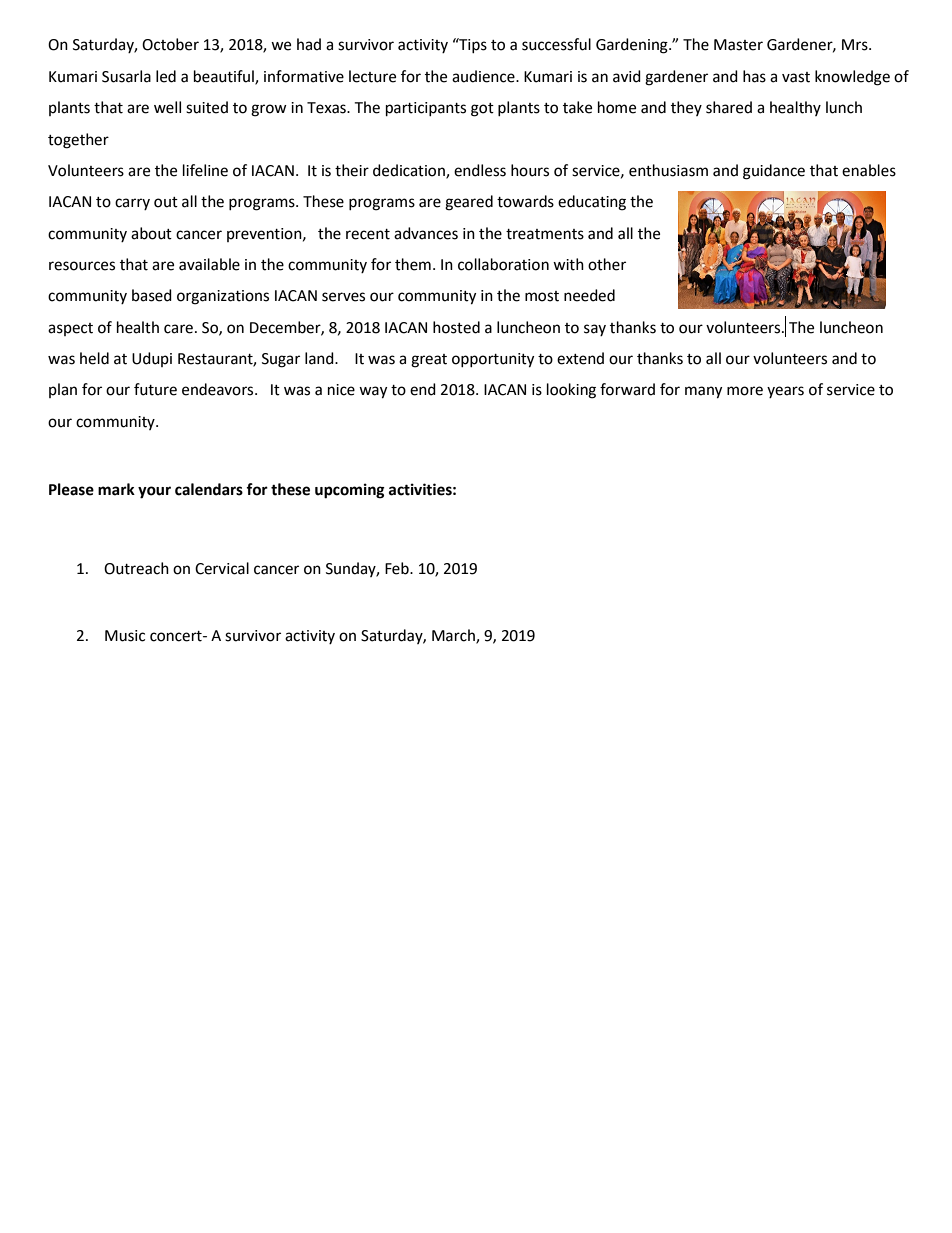 The height and width of the screenshot is (1233, 952). Describe the element at coordinates (503, 264) in the screenshot. I see `collaboration` at that location.
